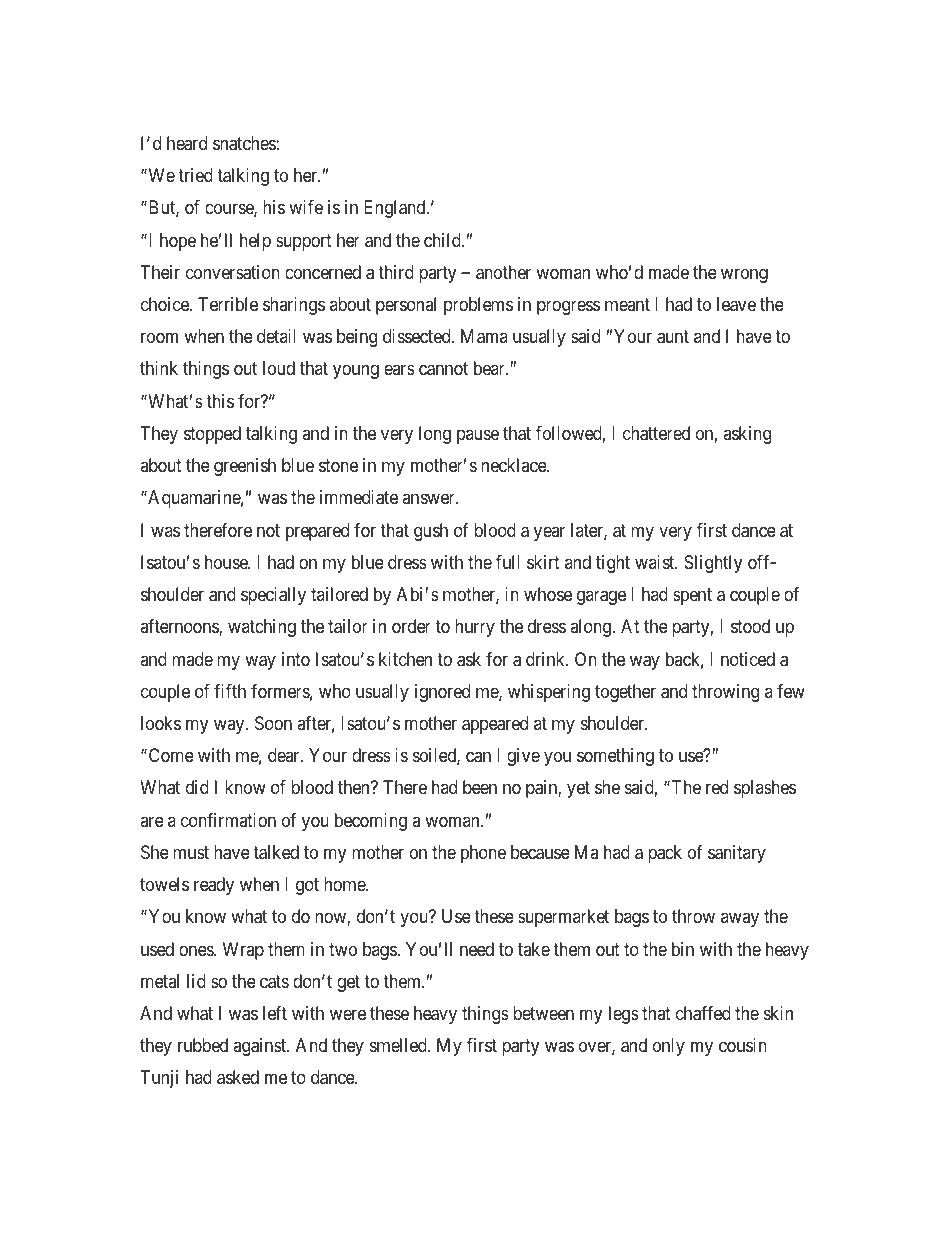 The width and height of the screenshot is (952, 1233). I want to click on been, so click(480, 787).
